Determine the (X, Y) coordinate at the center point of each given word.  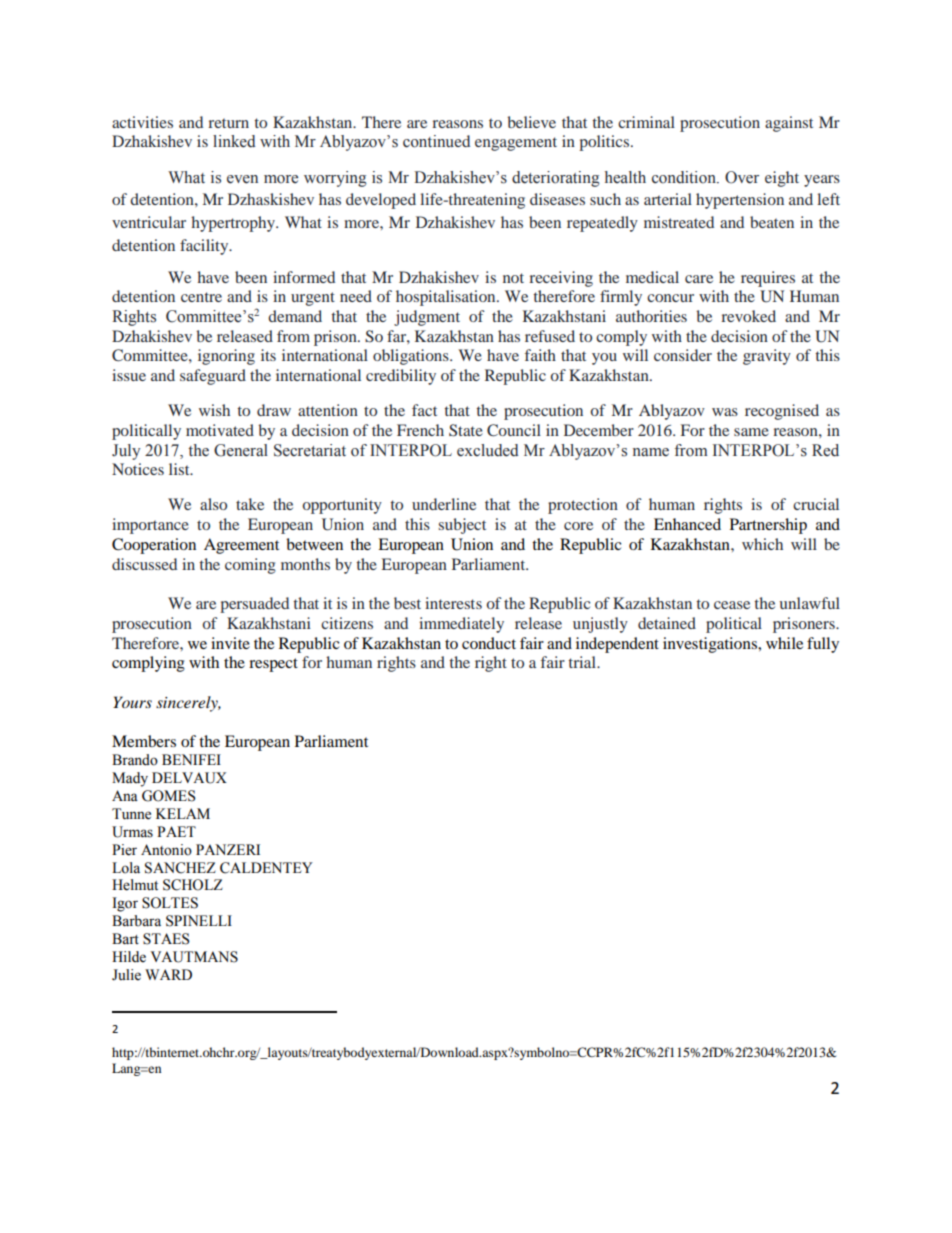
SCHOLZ (193, 885)
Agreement (241, 546)
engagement (516, 144)
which (762, 544)
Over (742, 177)
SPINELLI (199, 921)
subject (462, 526)
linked (234, 141)
